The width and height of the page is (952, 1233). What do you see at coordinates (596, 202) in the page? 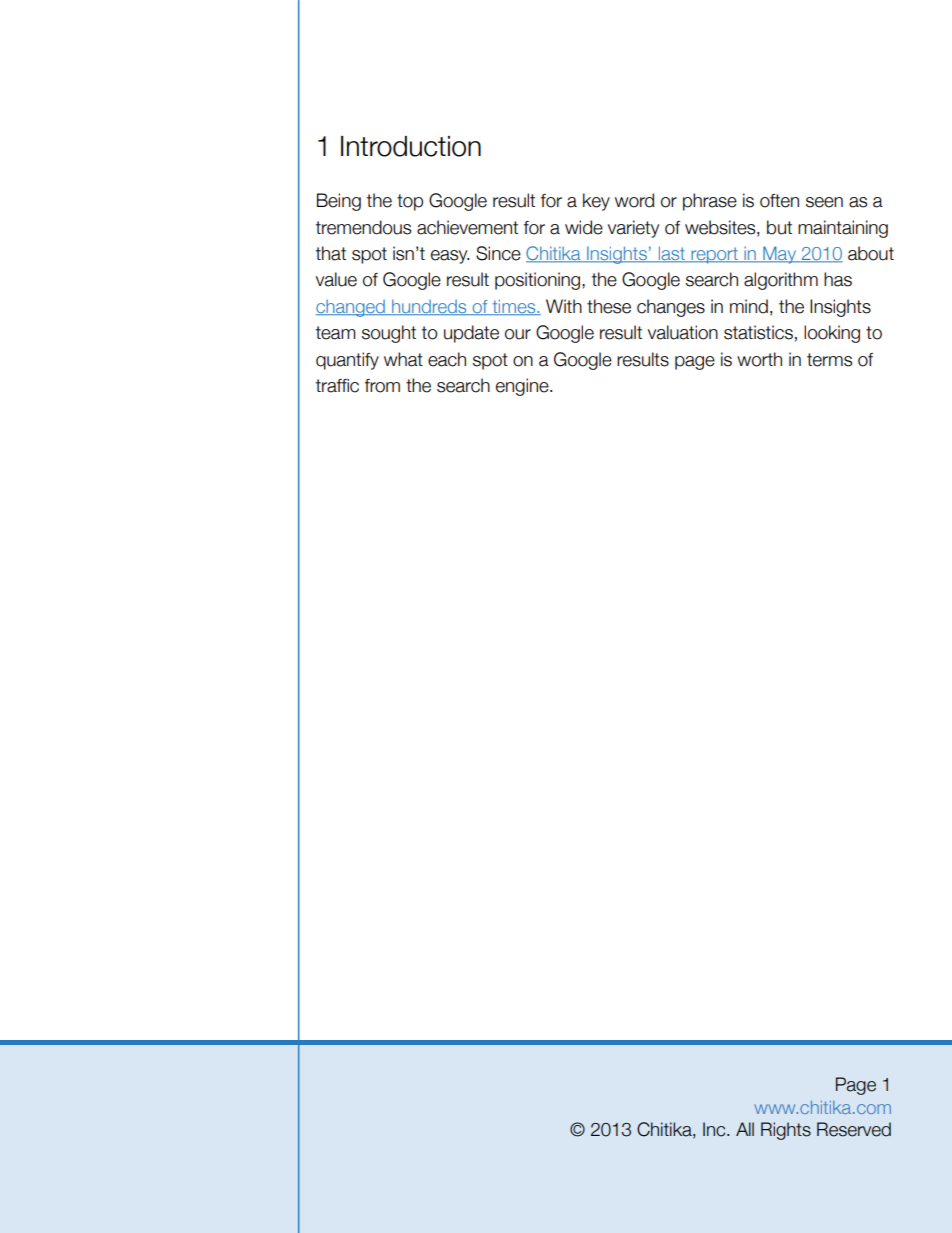
I see `key` at bounding box center [596, 202].
